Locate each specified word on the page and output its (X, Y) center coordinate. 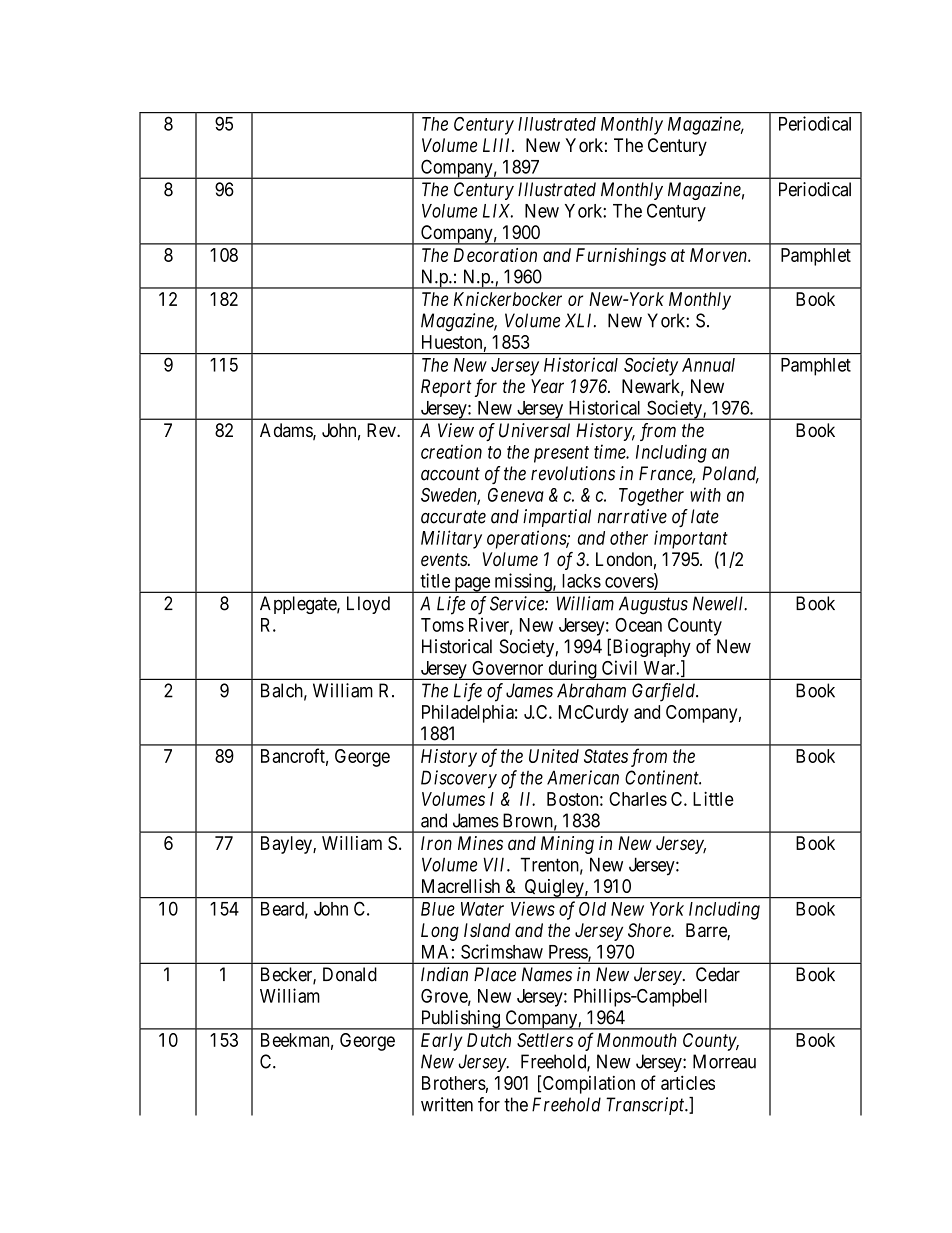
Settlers (545, 1040)
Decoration (495, 255)
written (447, 1104)
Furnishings (621, 257)
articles (688, 1082)
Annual (708, 365)
